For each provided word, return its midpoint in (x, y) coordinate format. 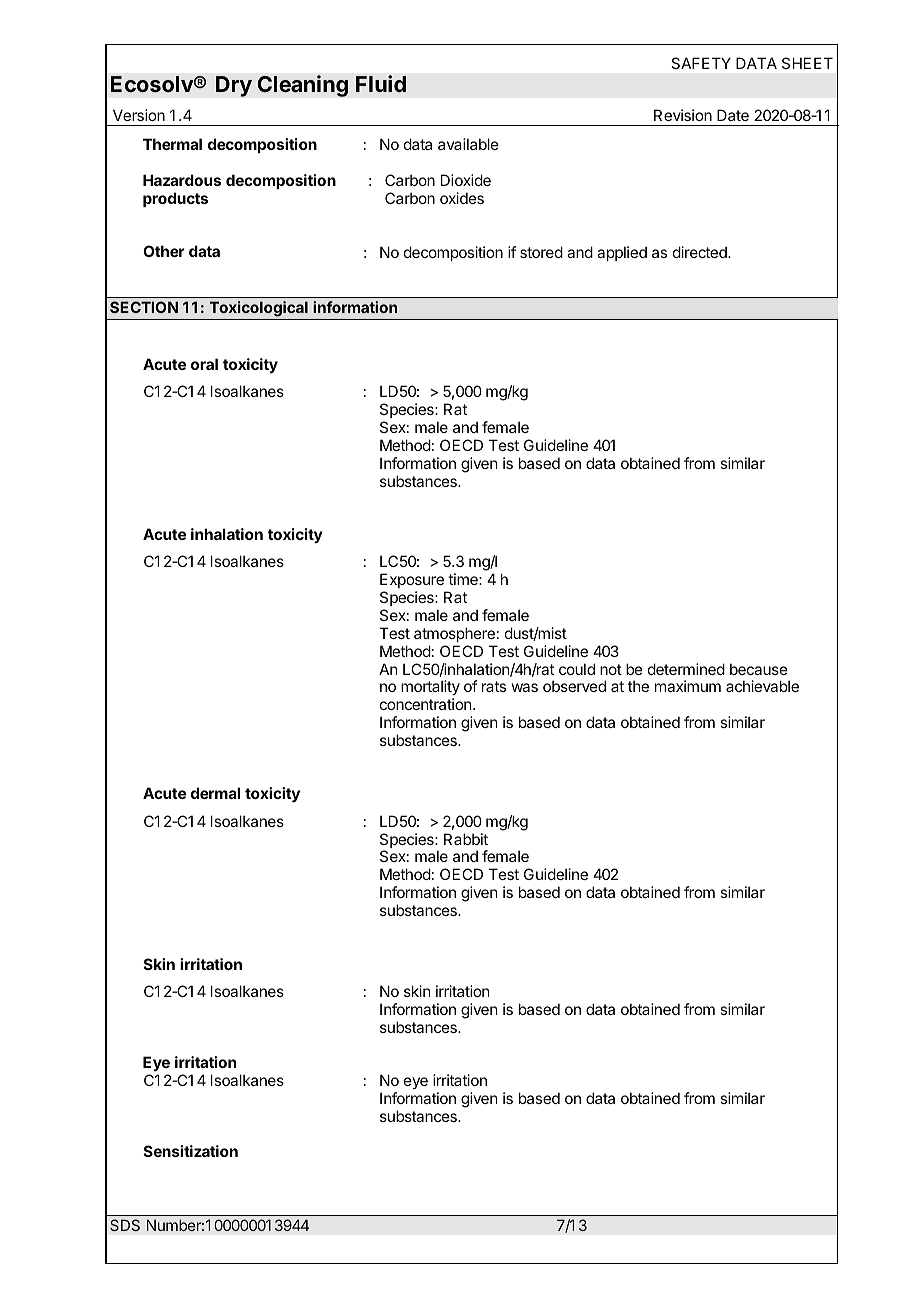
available (468, 144)
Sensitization (191, 1151)
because (759, 669)
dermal (215, 793)
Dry (234, 86)
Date (733, 115)
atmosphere (454, 634)
